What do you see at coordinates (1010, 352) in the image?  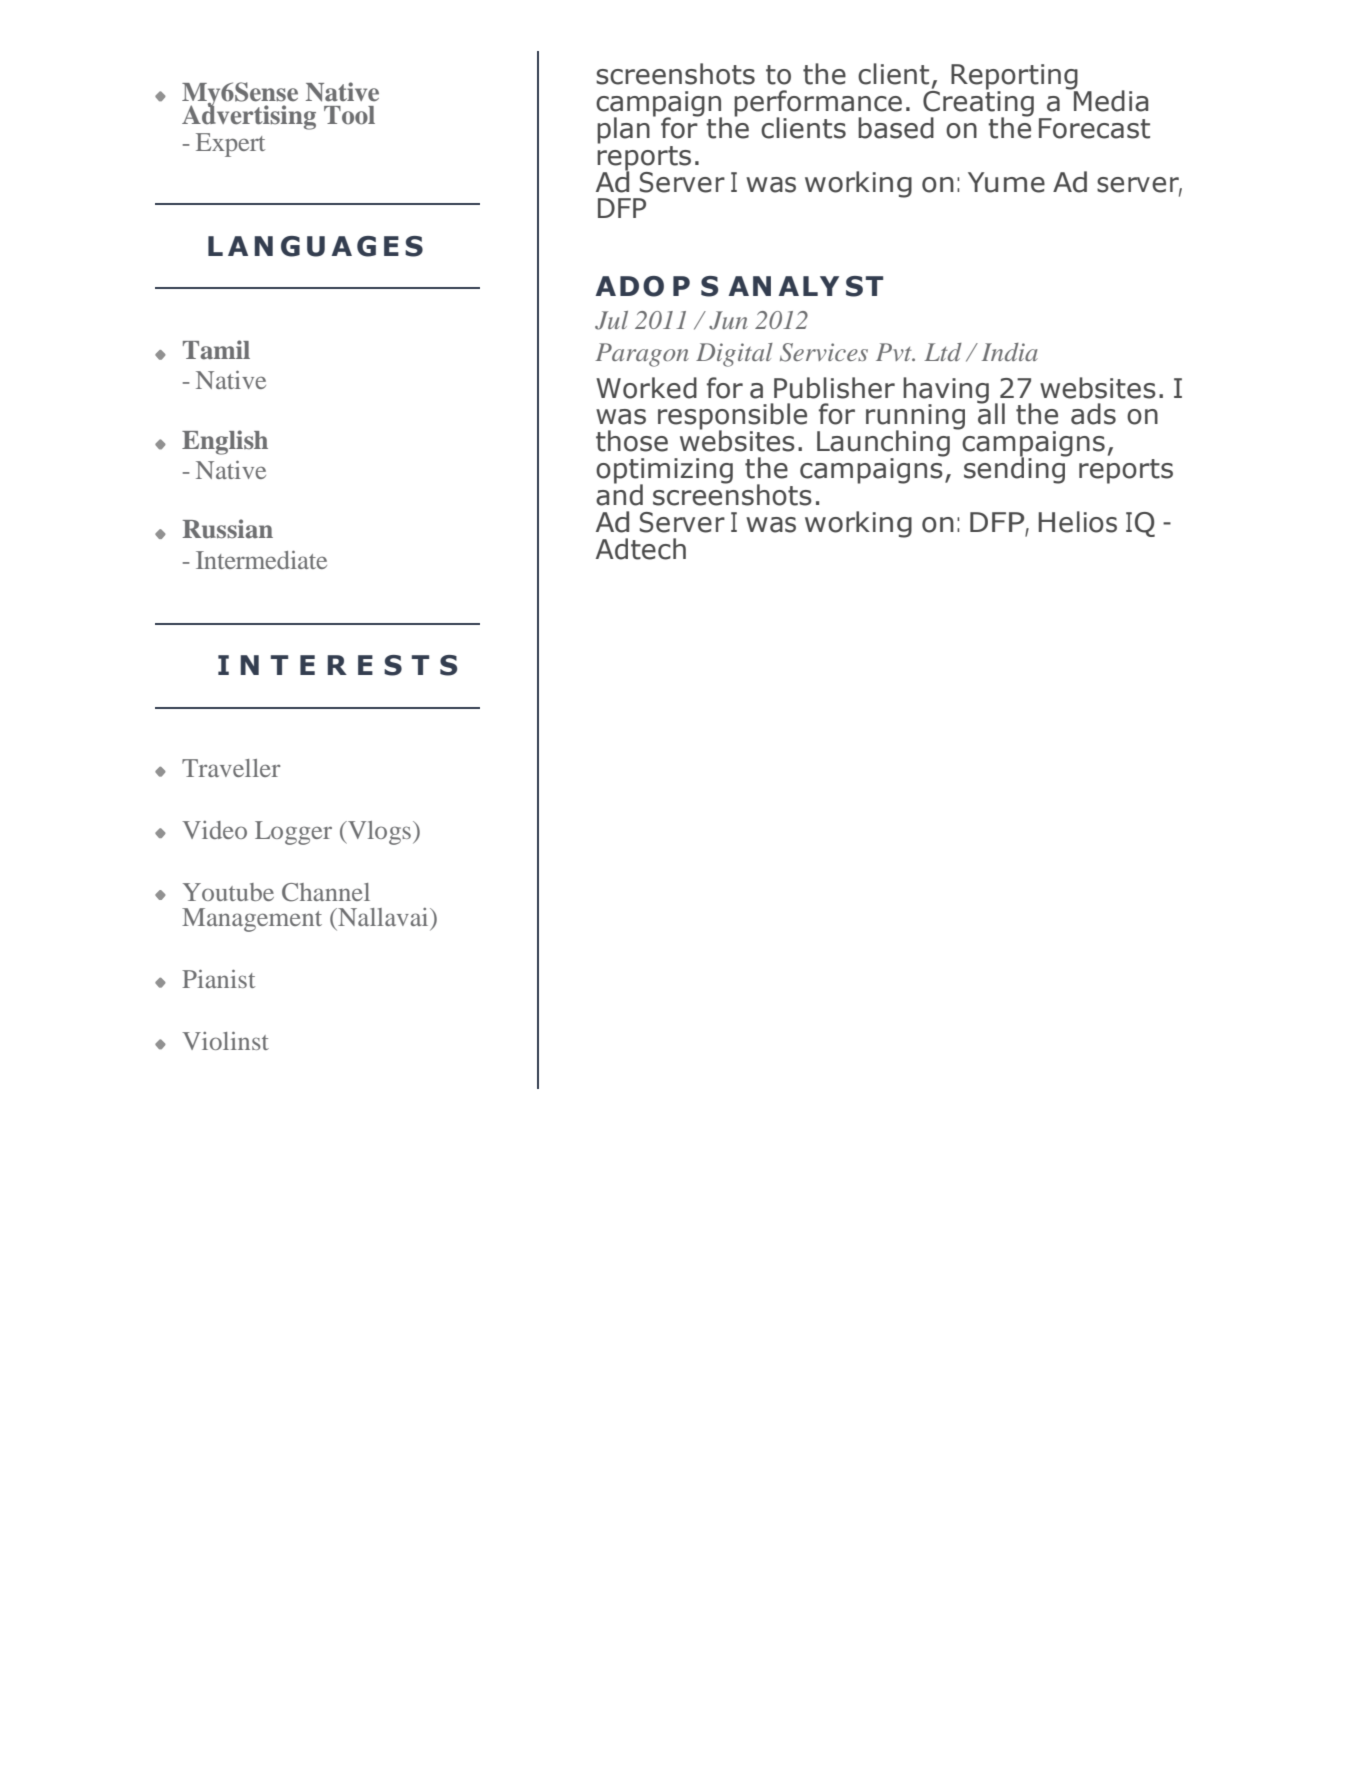 I see `India` at bounding box center [1010, 352].
